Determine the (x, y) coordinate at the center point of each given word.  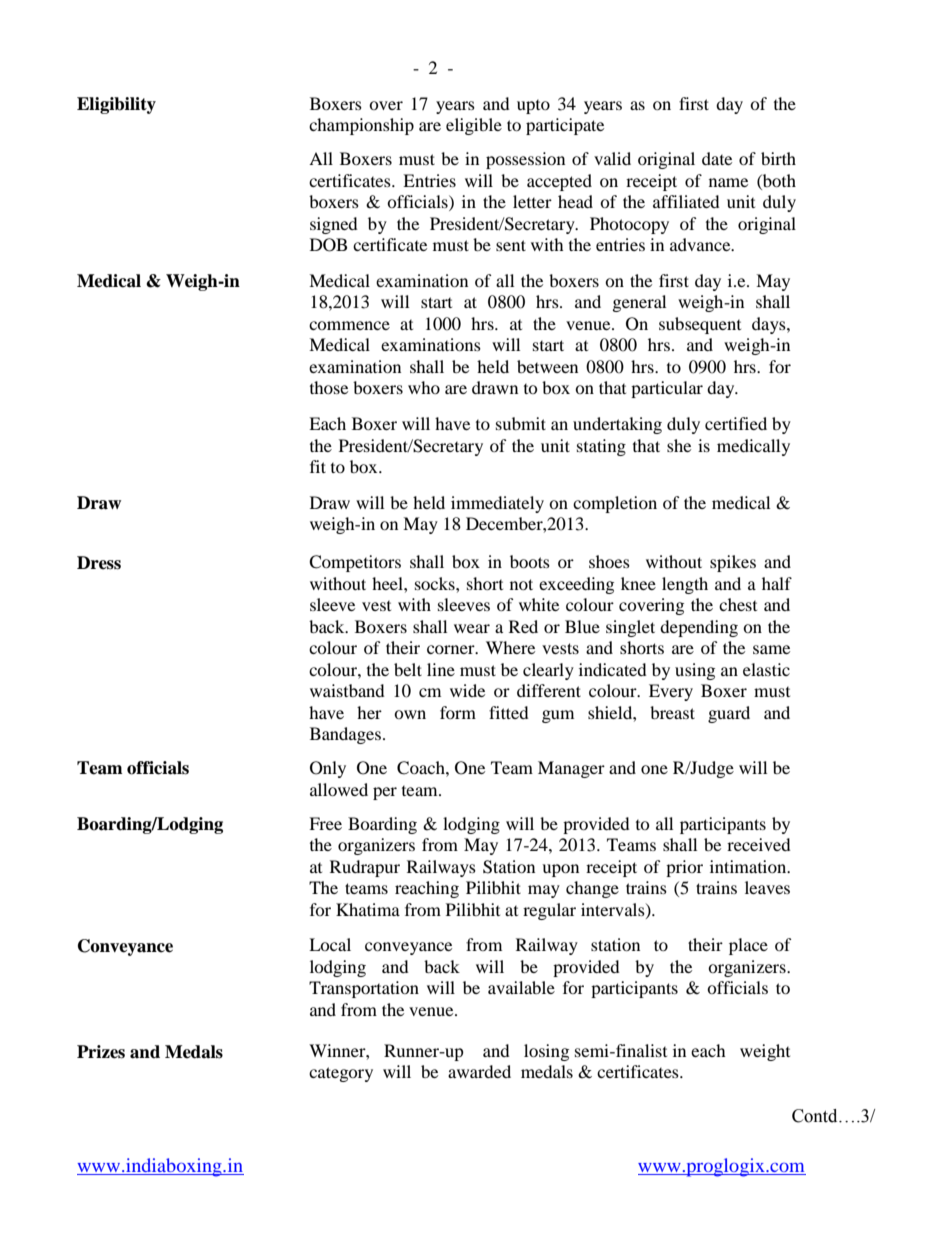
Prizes (101, 1052)
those (329, 387)
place (748, 946)
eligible (474, 126)
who (424, 387)
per (385, 793)
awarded (479, 1071)
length (685, 585)
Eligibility (116, 105)
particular (667, 389)
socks (436, 583)
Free (325, 823)
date (717, 158)
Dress (99, 563)
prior (684, 868)
